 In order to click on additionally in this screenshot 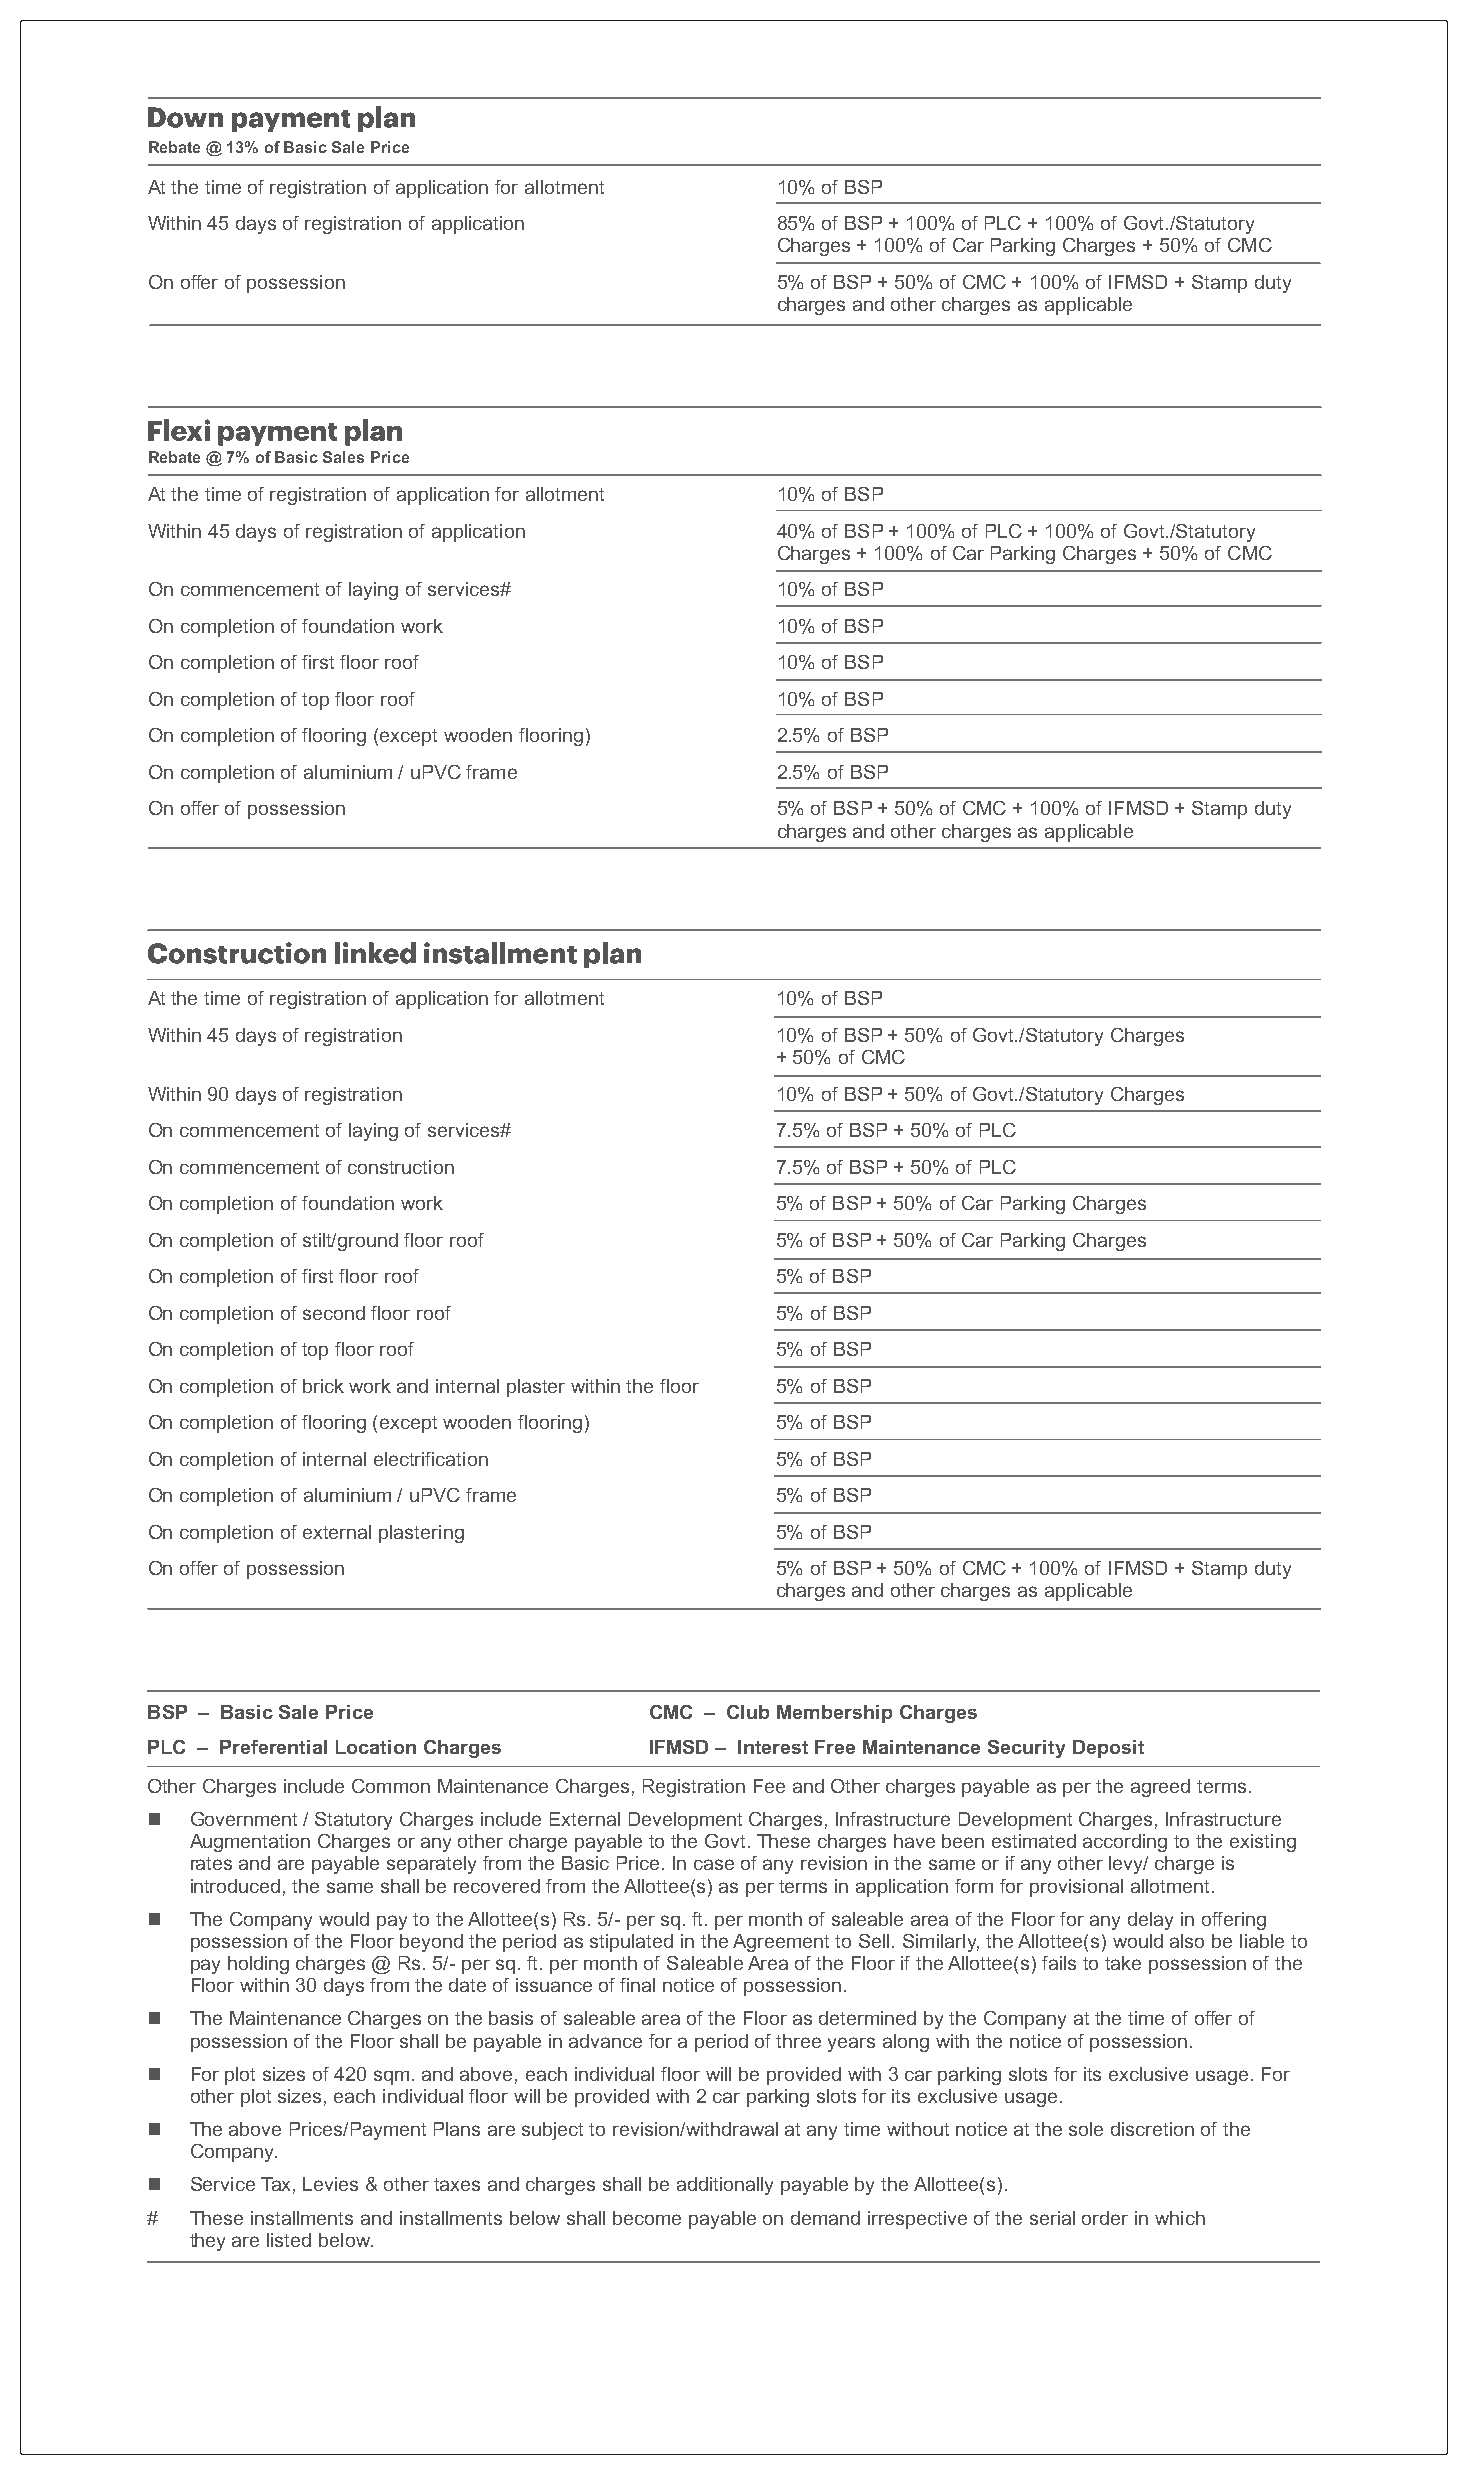, I will do `click(725, 2186)`.
